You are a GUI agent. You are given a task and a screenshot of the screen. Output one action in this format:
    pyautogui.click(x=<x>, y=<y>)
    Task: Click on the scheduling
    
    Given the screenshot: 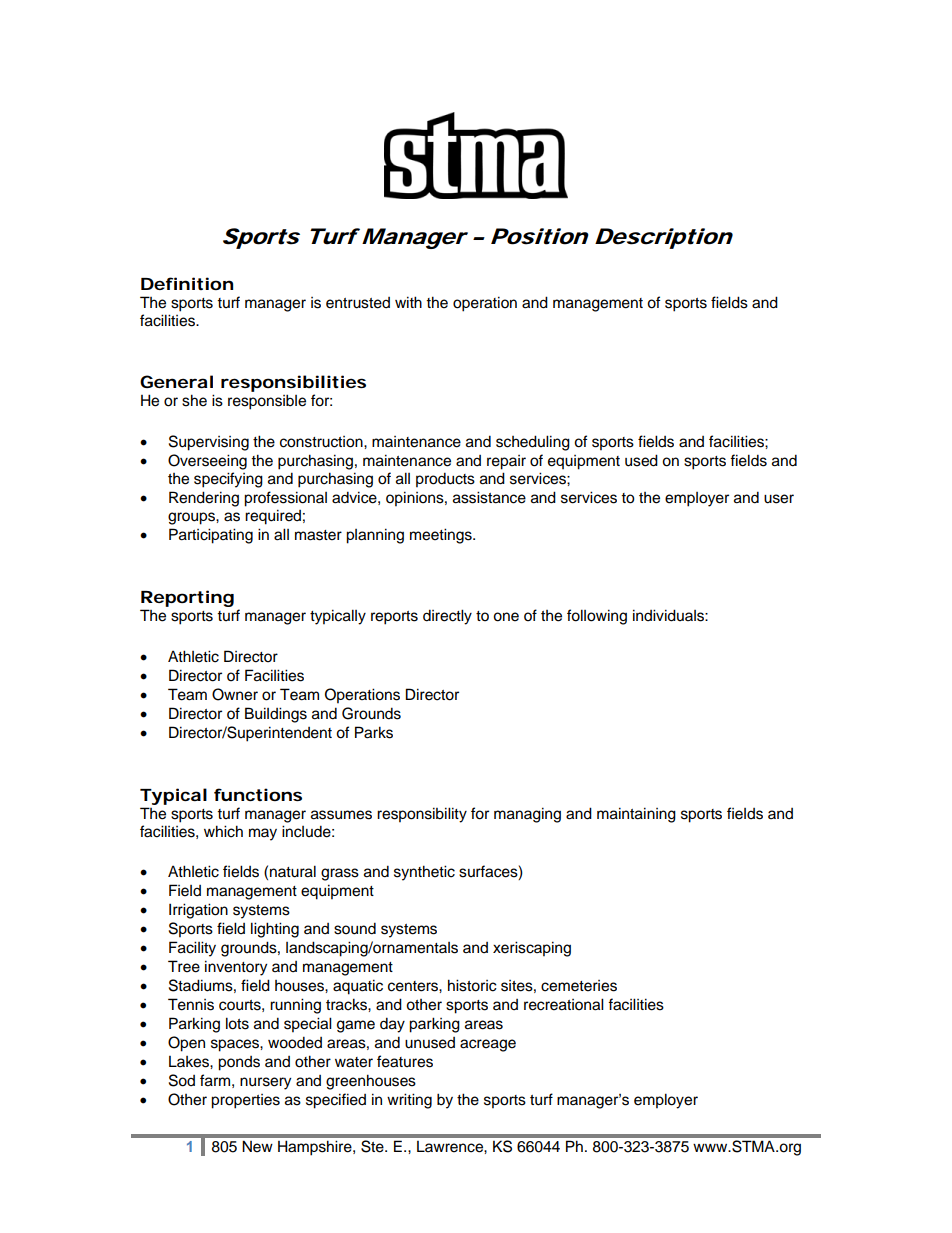 What is the action you would take?
    pyautogui.click(x=533, y=443)
